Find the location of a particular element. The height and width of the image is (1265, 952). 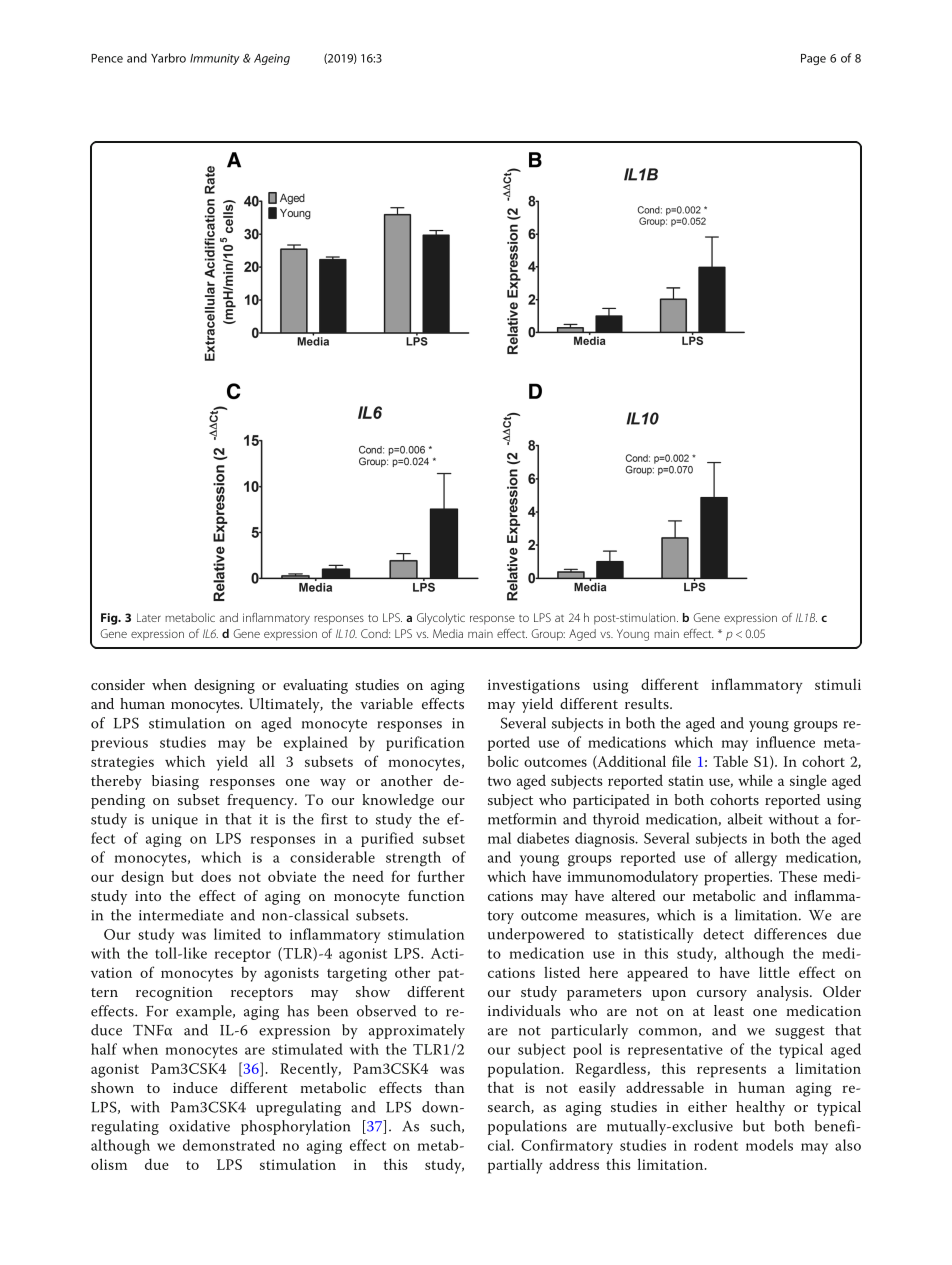

while is located at coordinates (755, 780).
